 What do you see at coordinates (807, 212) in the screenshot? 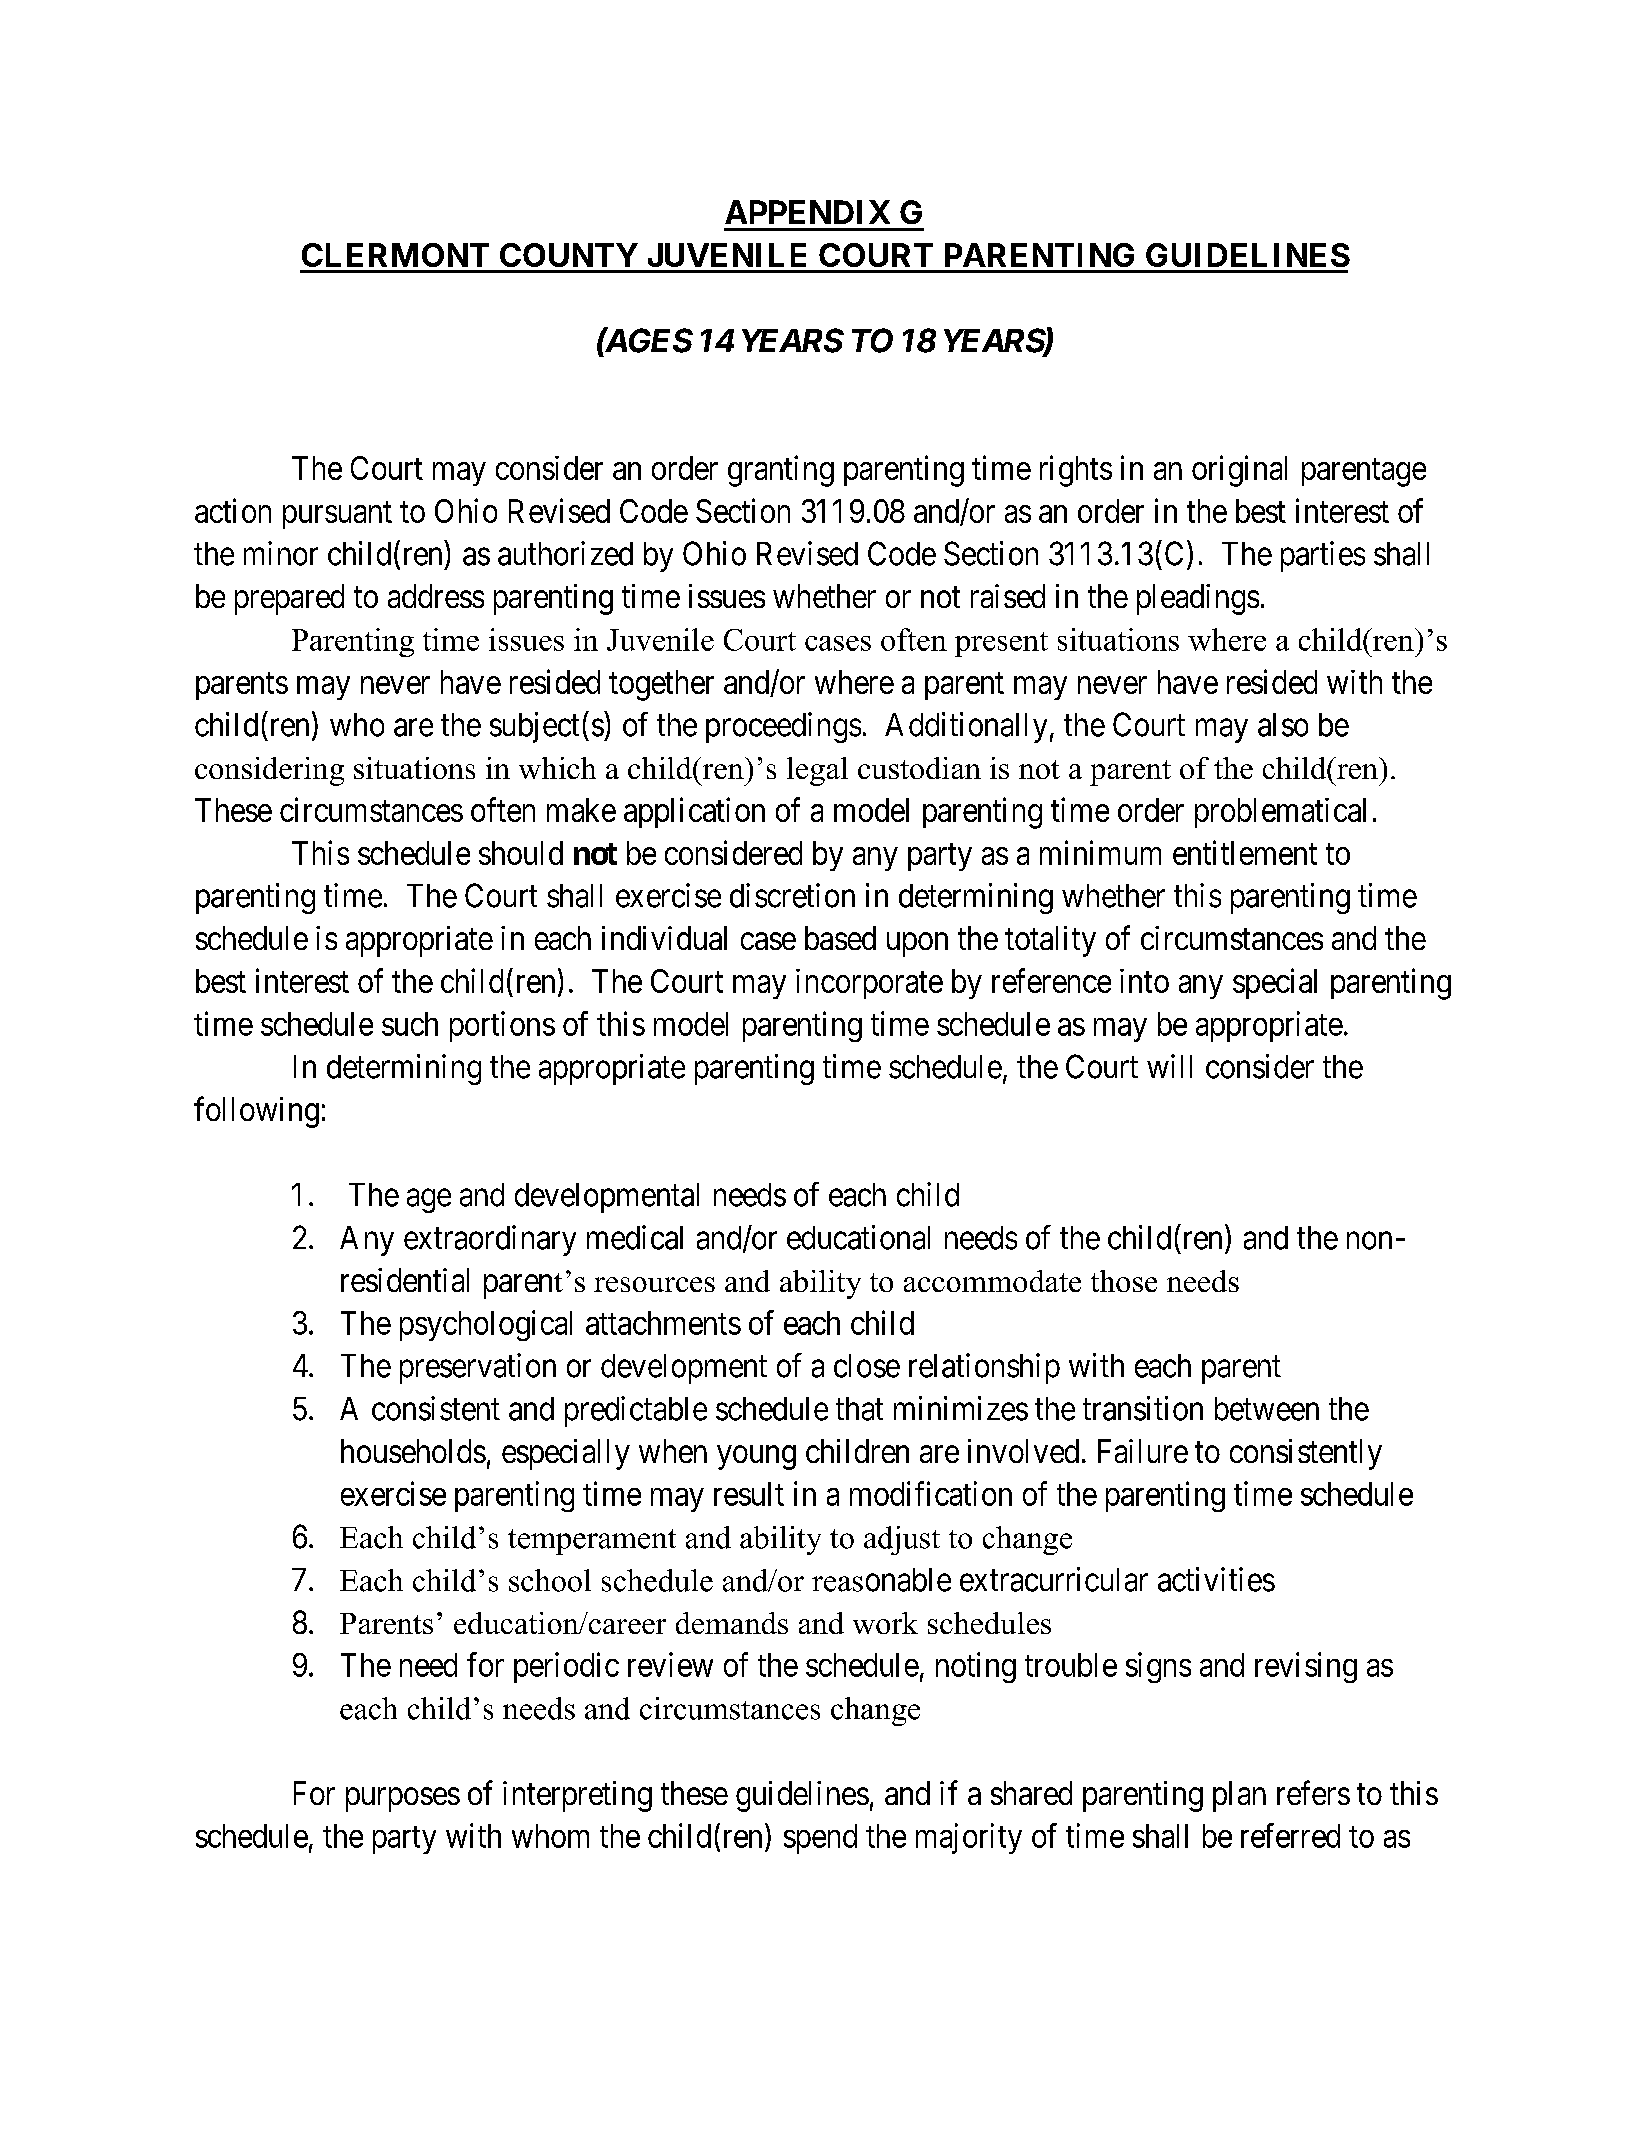
I see `APPENDIX` at bounding box center [807, 212].
